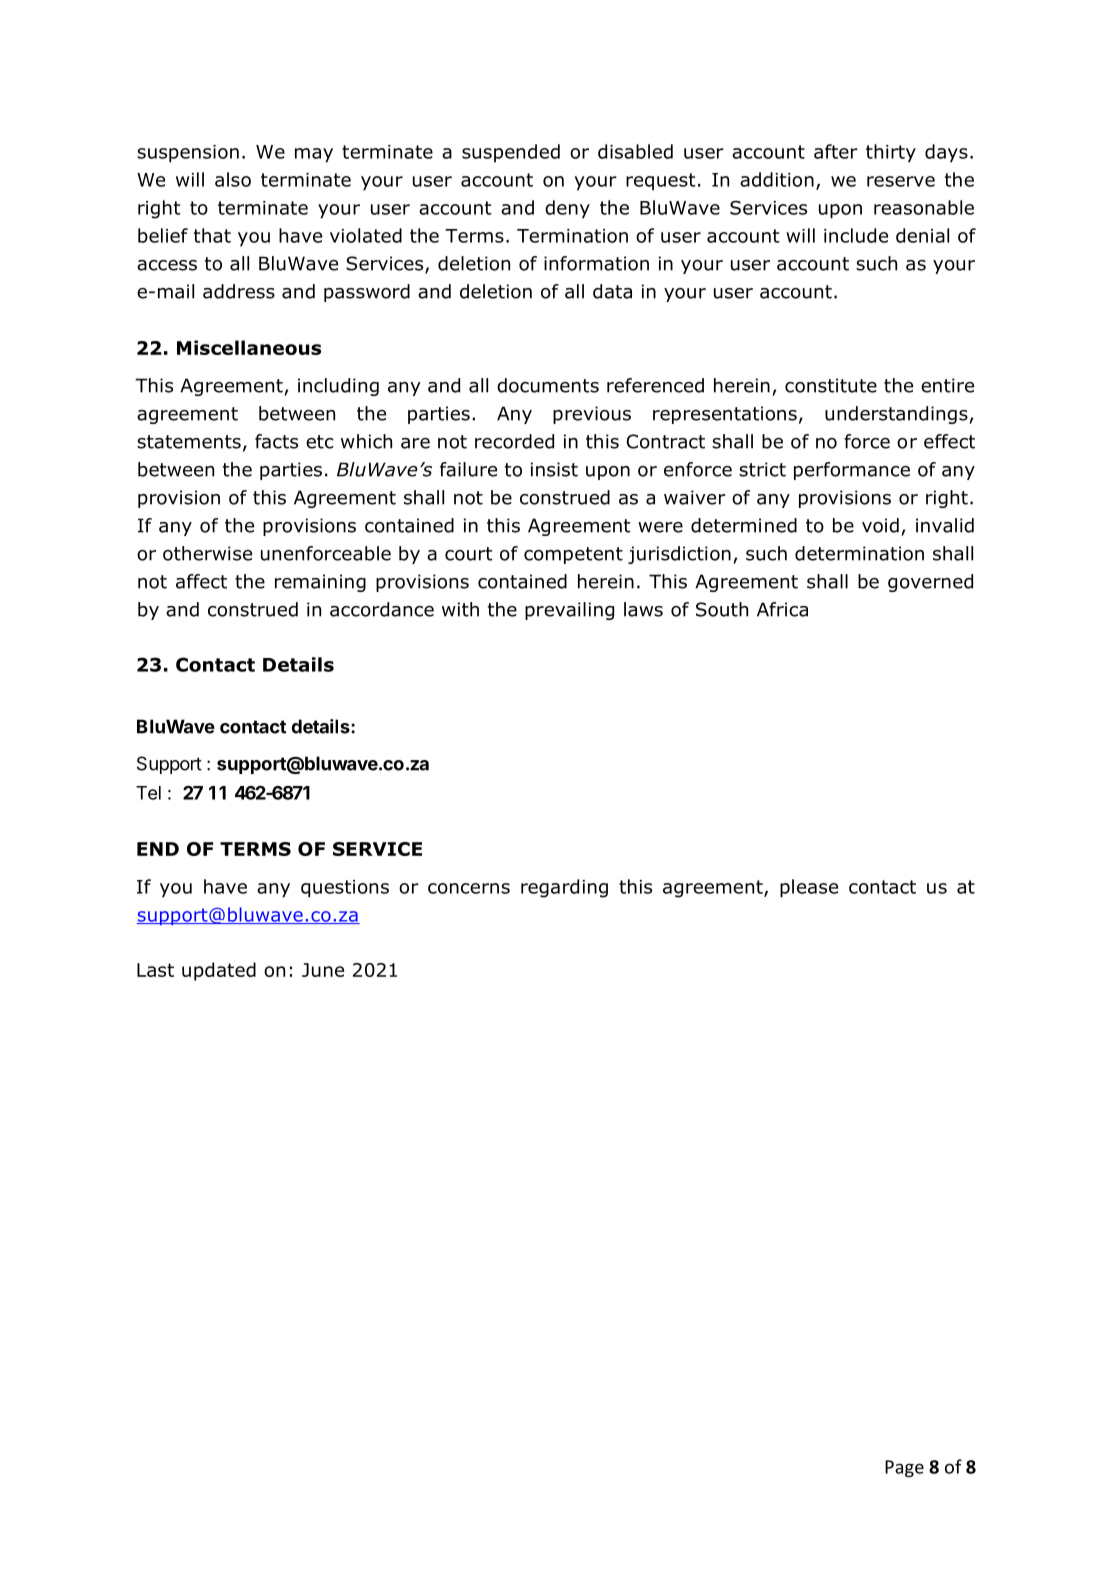  I want to click on concerns, so click(469, 888).
